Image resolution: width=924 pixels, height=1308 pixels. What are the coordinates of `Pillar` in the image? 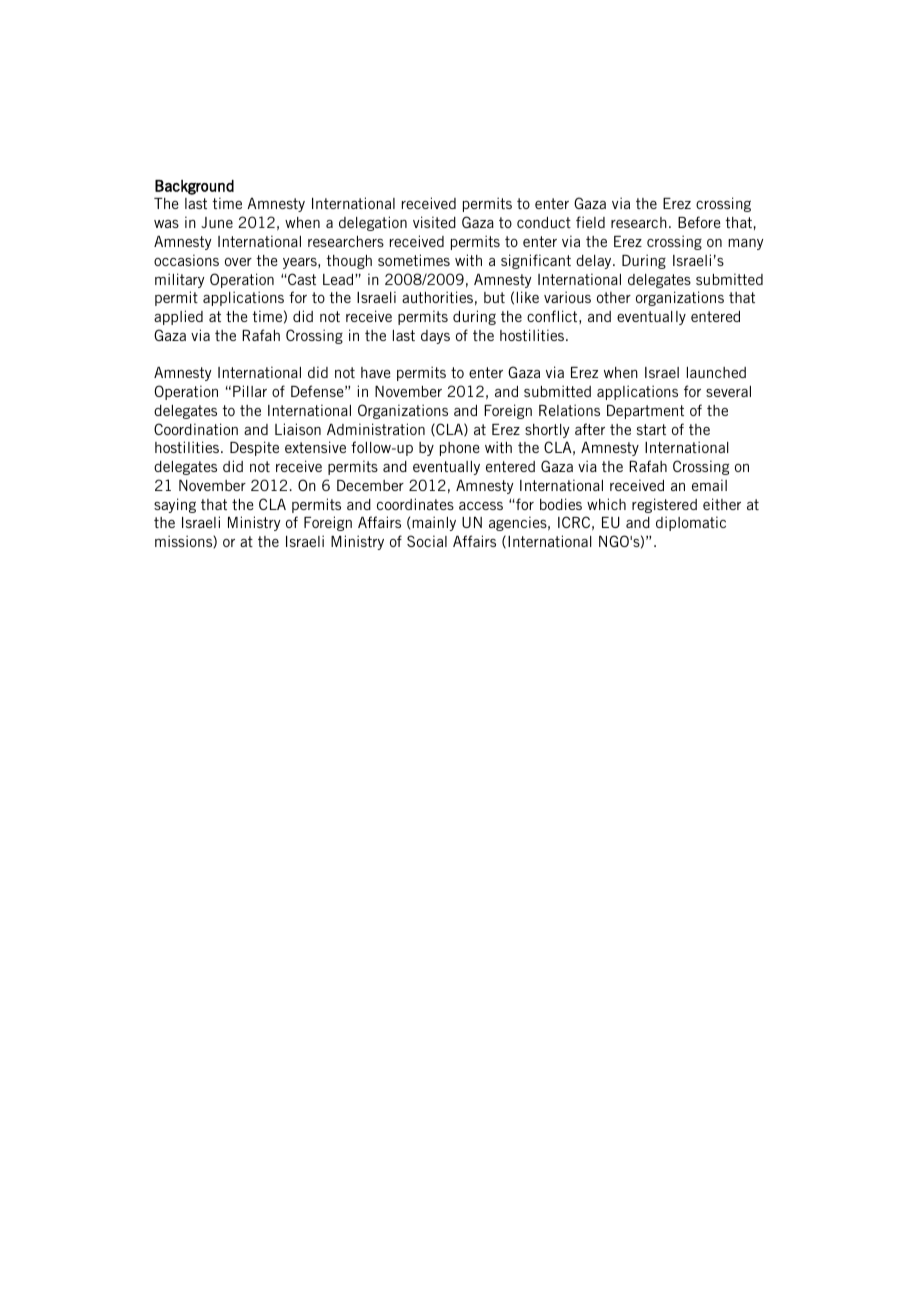 It's located at (250, 391).
